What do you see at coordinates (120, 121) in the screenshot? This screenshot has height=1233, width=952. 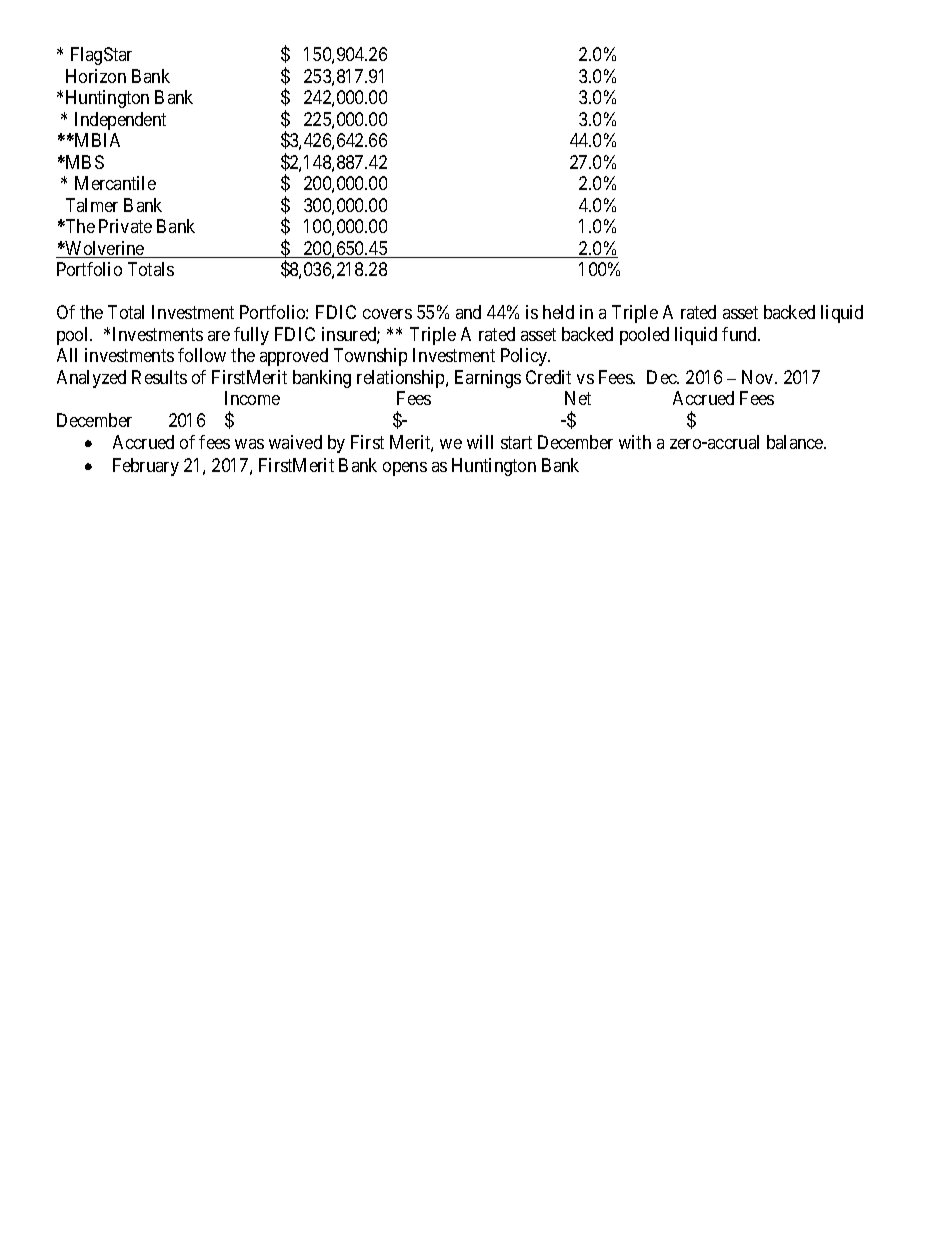 I see `Independent` at bounding box center [120, 121].
